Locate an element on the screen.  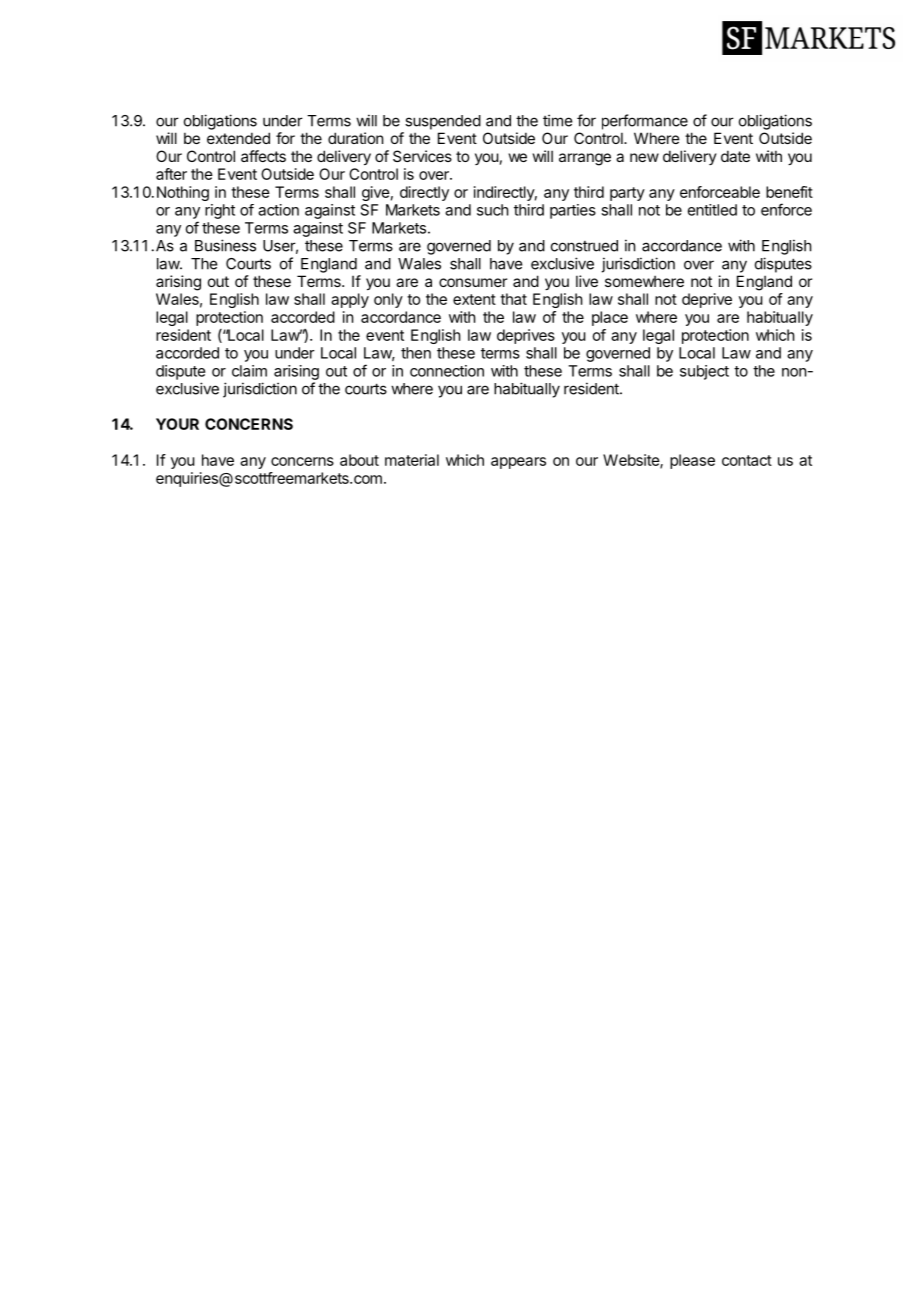
subject is located at coordinates (704, 372).
